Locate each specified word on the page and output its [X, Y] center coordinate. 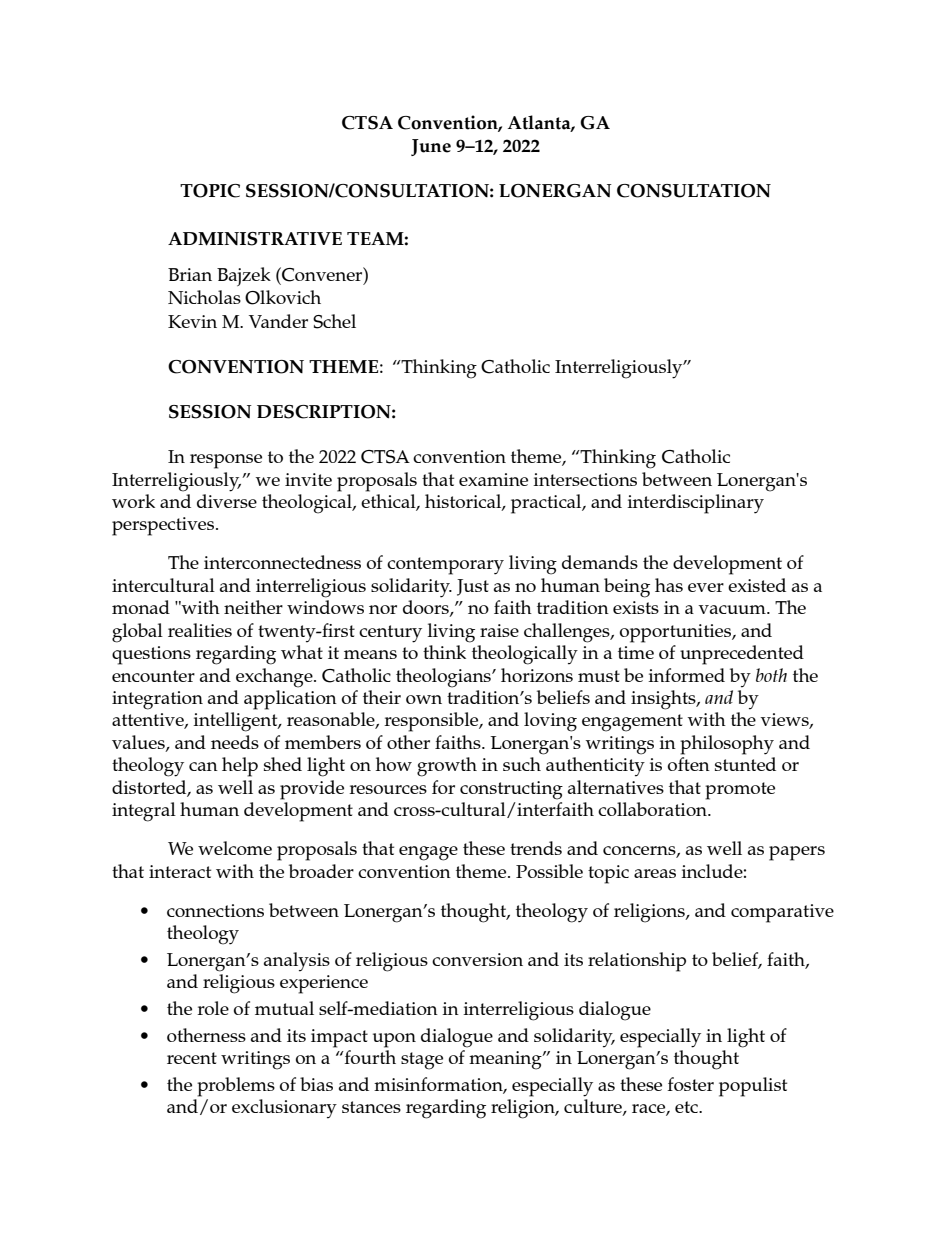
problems [236, 1087]
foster [690, 1084]
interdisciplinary [695, 504]
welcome [235, 848]
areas [655, 873]
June [431, 147]
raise [499, 630]
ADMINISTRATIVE [255, 239]
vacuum [733, 609]
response [226, 461]
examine [493, 479]
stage [422, 1061]
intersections [585, 479]
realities [200, 630]
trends [536, 848]
